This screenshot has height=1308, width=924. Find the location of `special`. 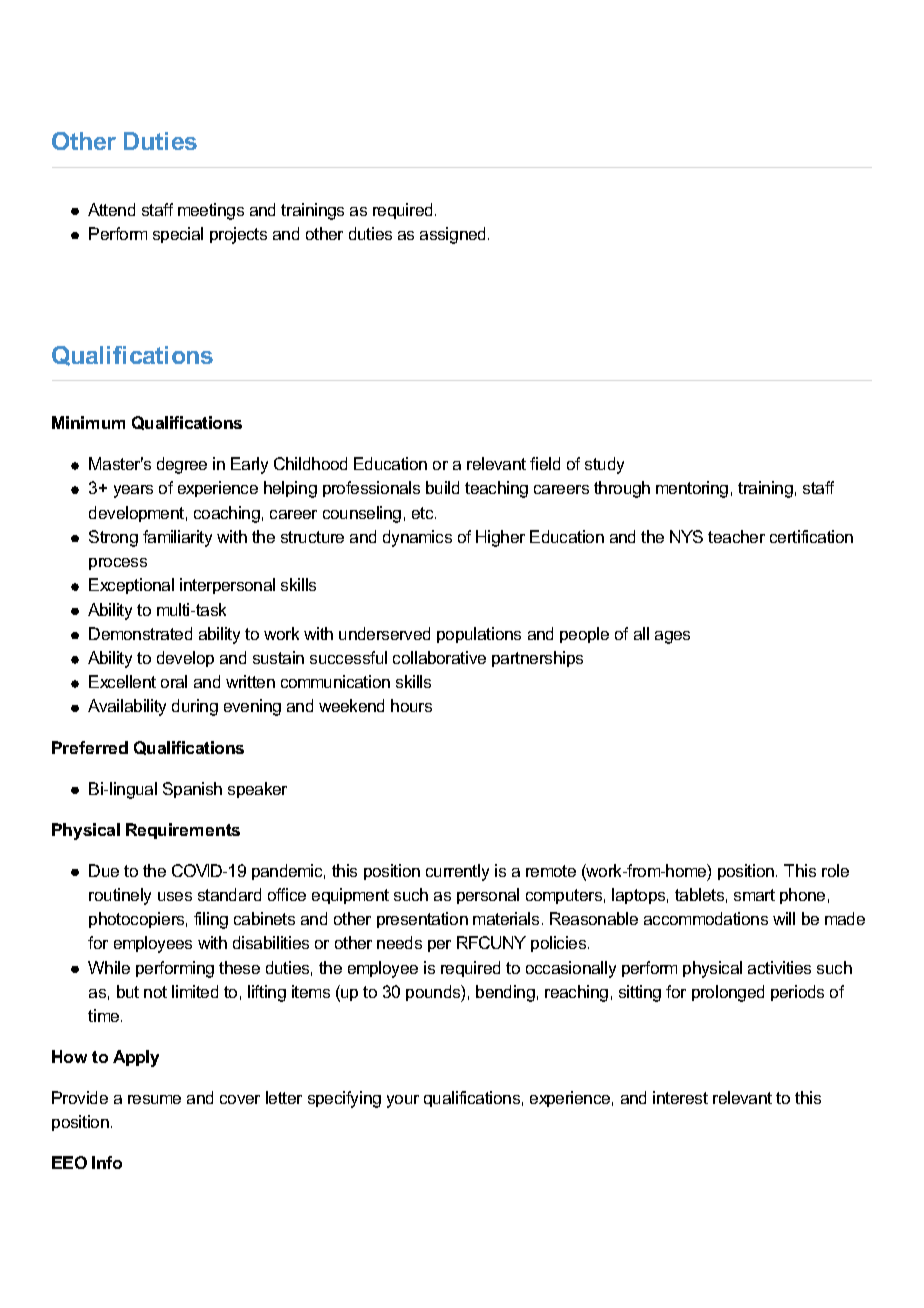

special is located at coordinates (178, 235).
